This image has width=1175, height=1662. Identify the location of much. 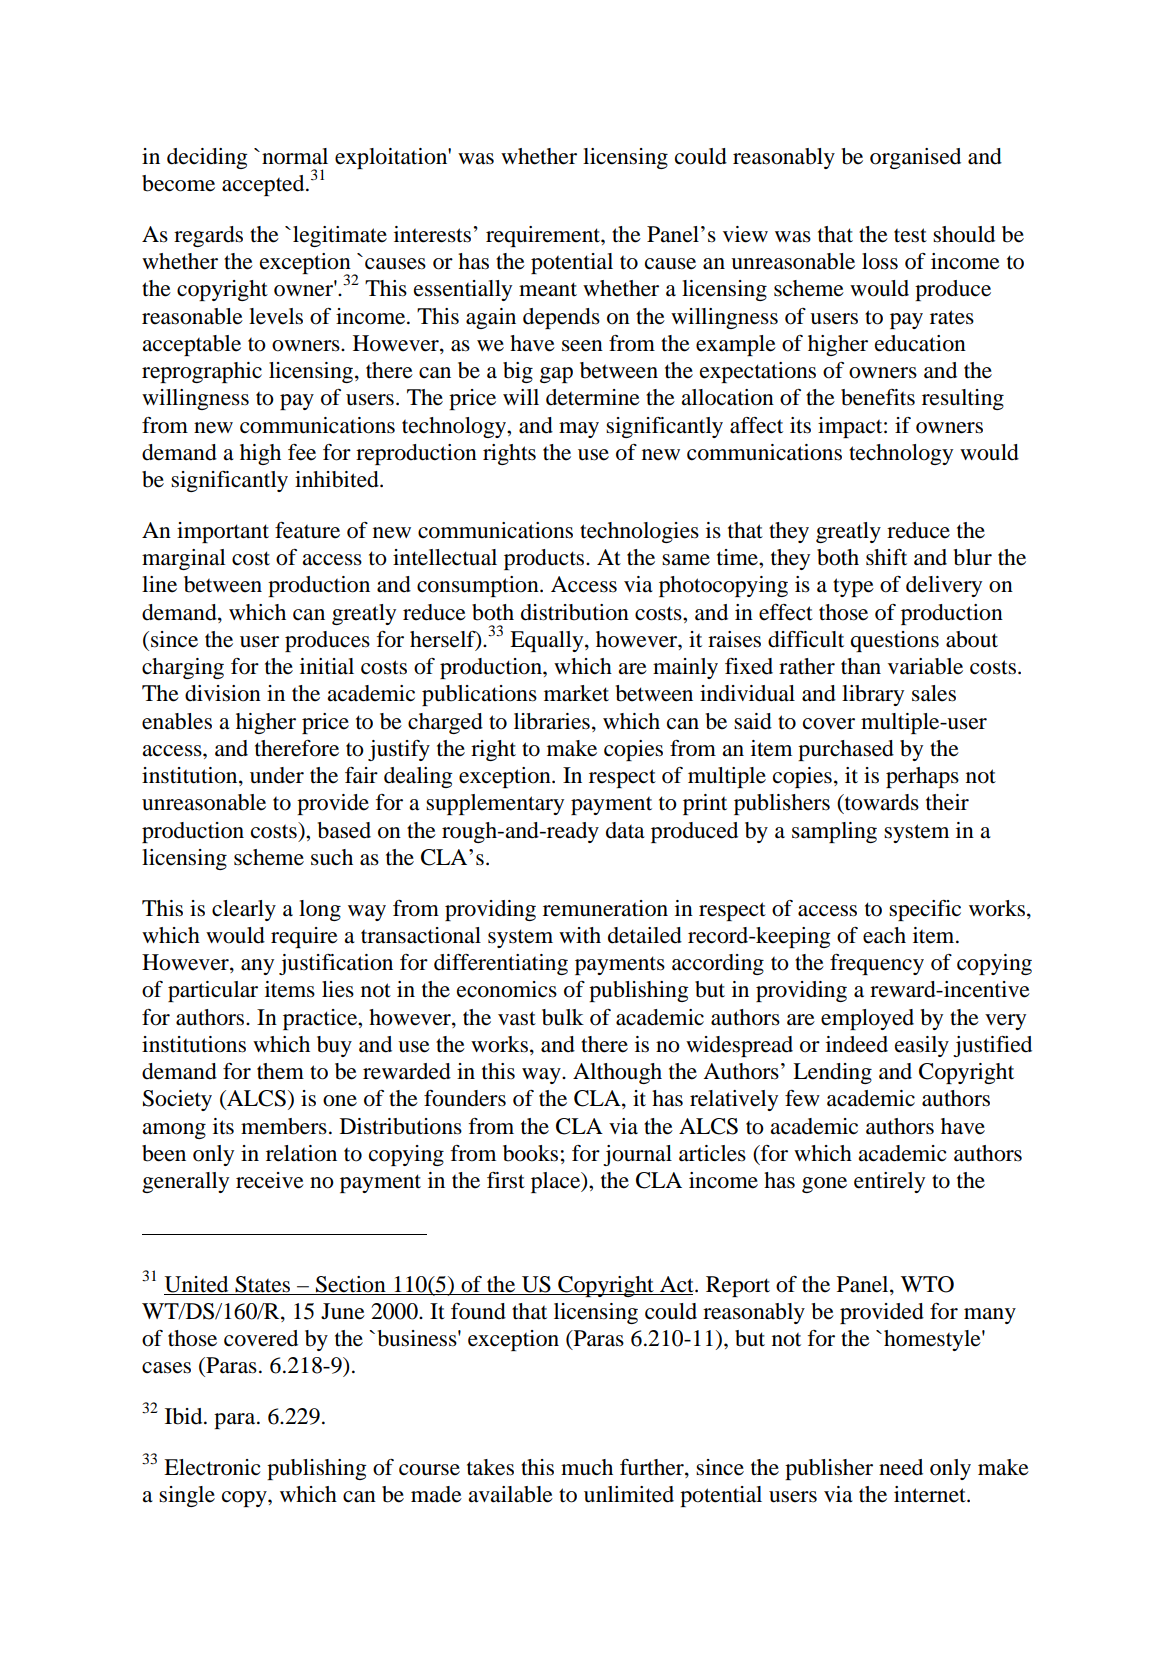
(587, 1467).
